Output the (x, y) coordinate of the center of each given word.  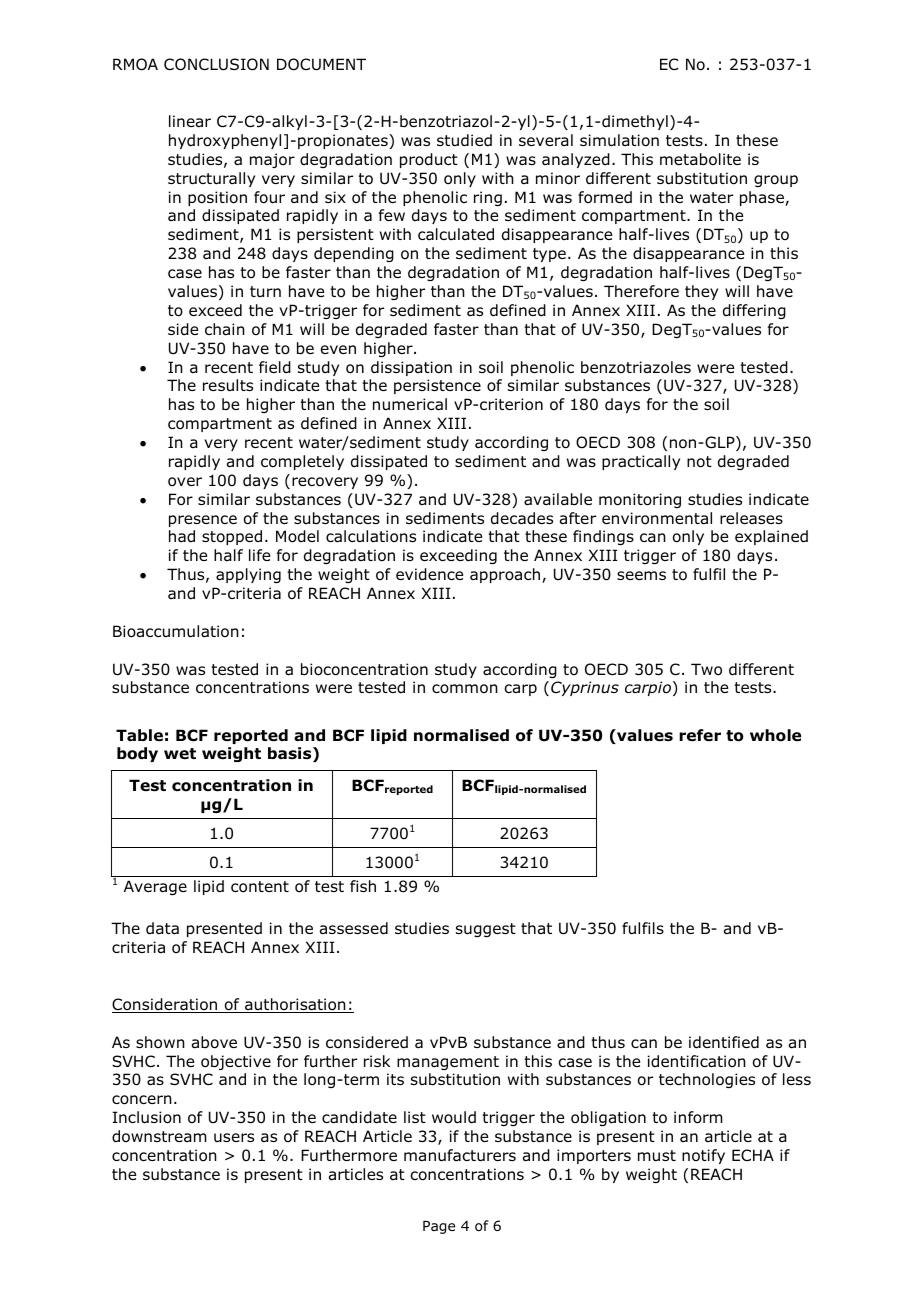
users (234, 1138)
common (465, 689)
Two (706, 669)
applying (248, 575)
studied (464, 140)
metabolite (700, 159)
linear (190, 121)
